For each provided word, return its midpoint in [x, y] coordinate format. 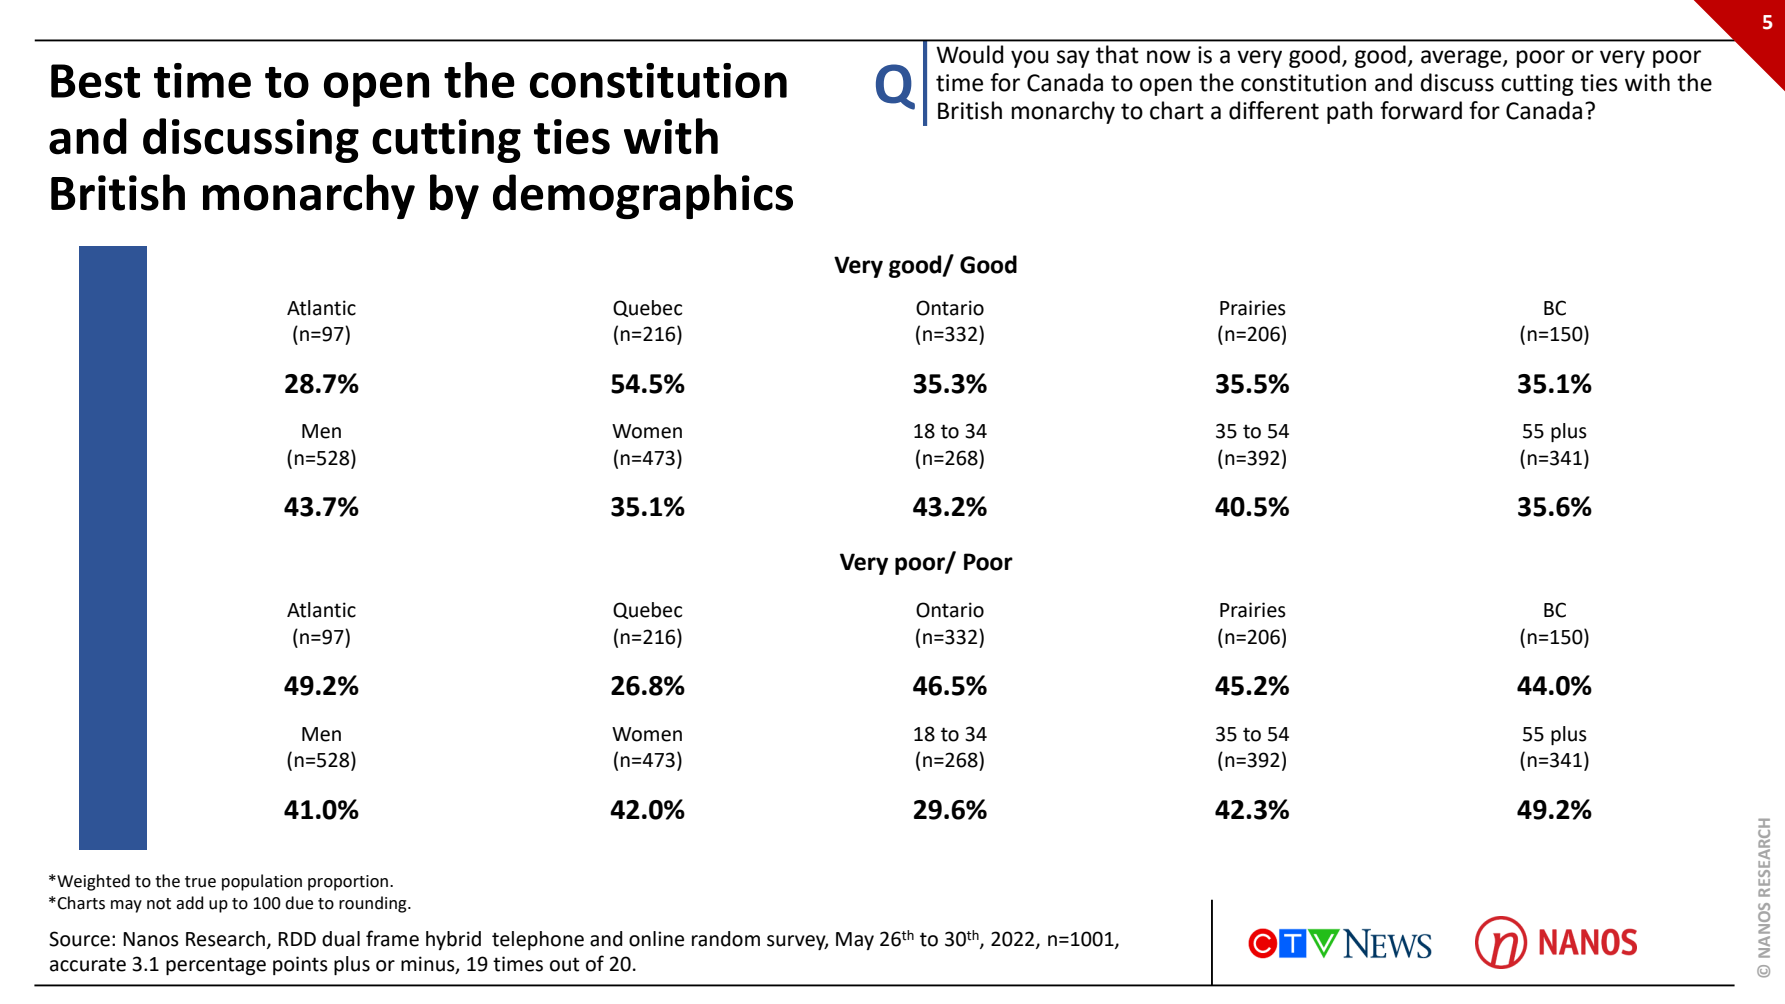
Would [970, 54]
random [726, 939]
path [1350, 112]
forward [1421, 110]
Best [95, 81]
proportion [349, 883]
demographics [643, 196]
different [1274, 110]
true [200, 882]
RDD [297, 939]
